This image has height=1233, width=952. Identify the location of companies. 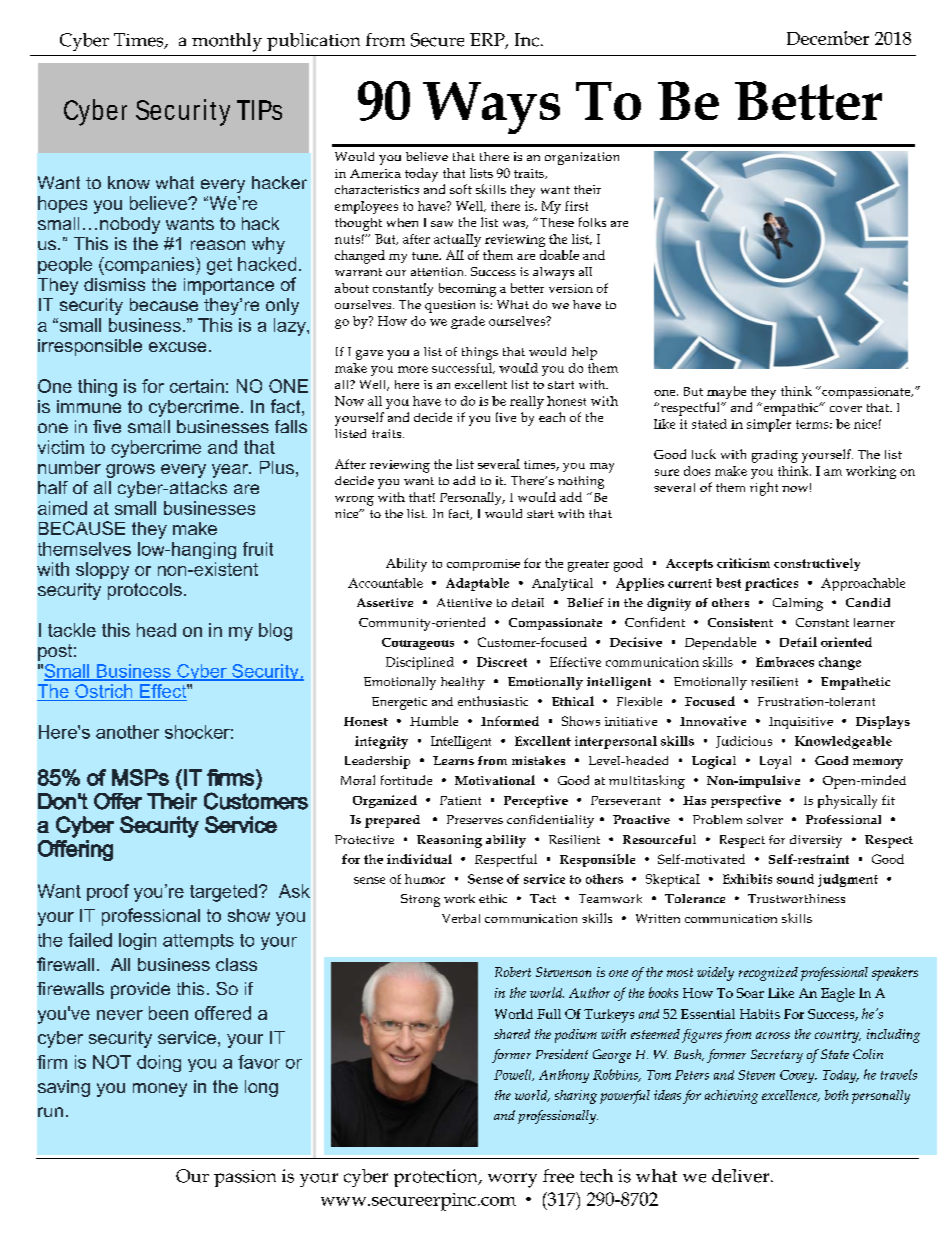
(150, 266).
